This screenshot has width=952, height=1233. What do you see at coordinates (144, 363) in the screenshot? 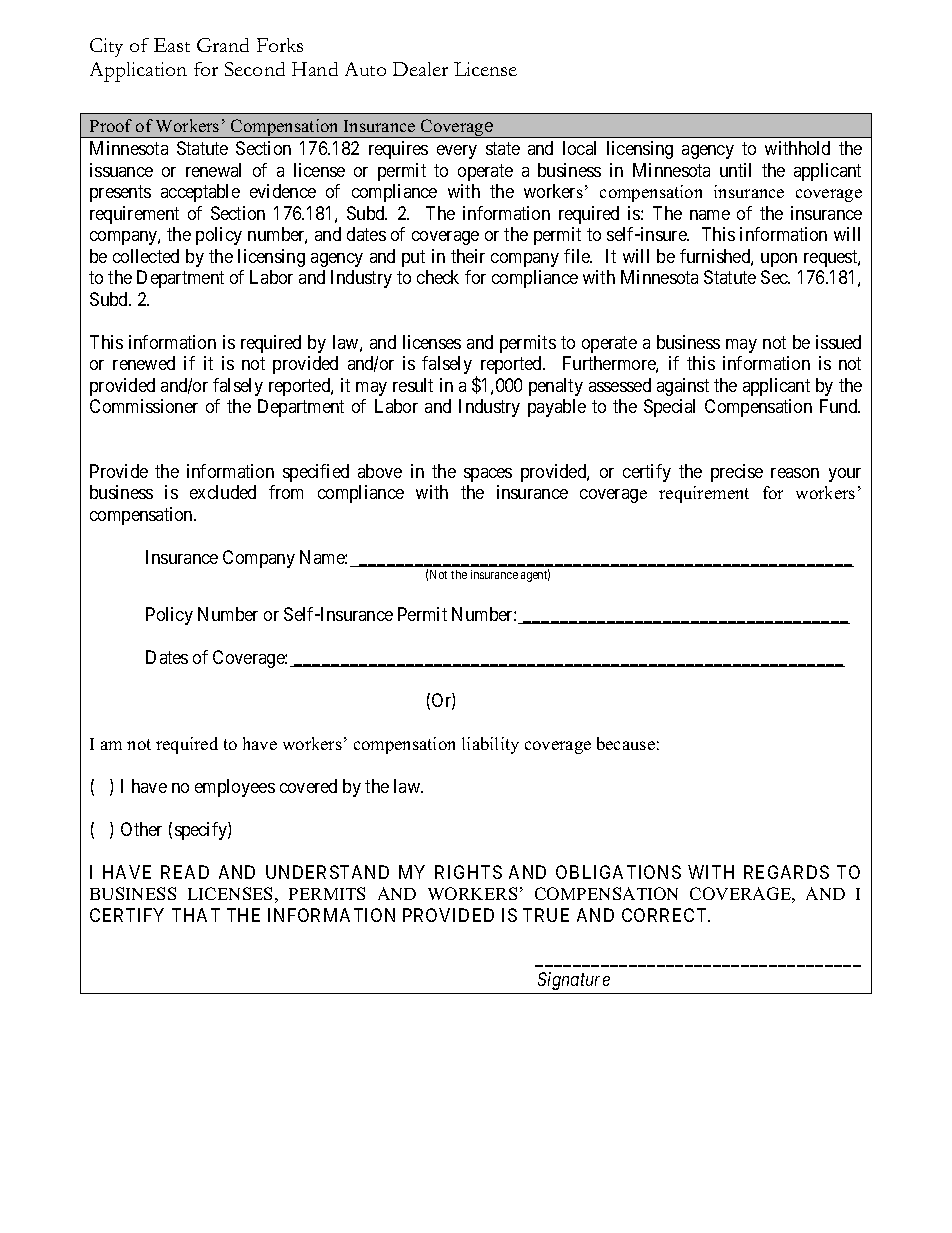
I see `renewed` at bounding box center [144, 363].
